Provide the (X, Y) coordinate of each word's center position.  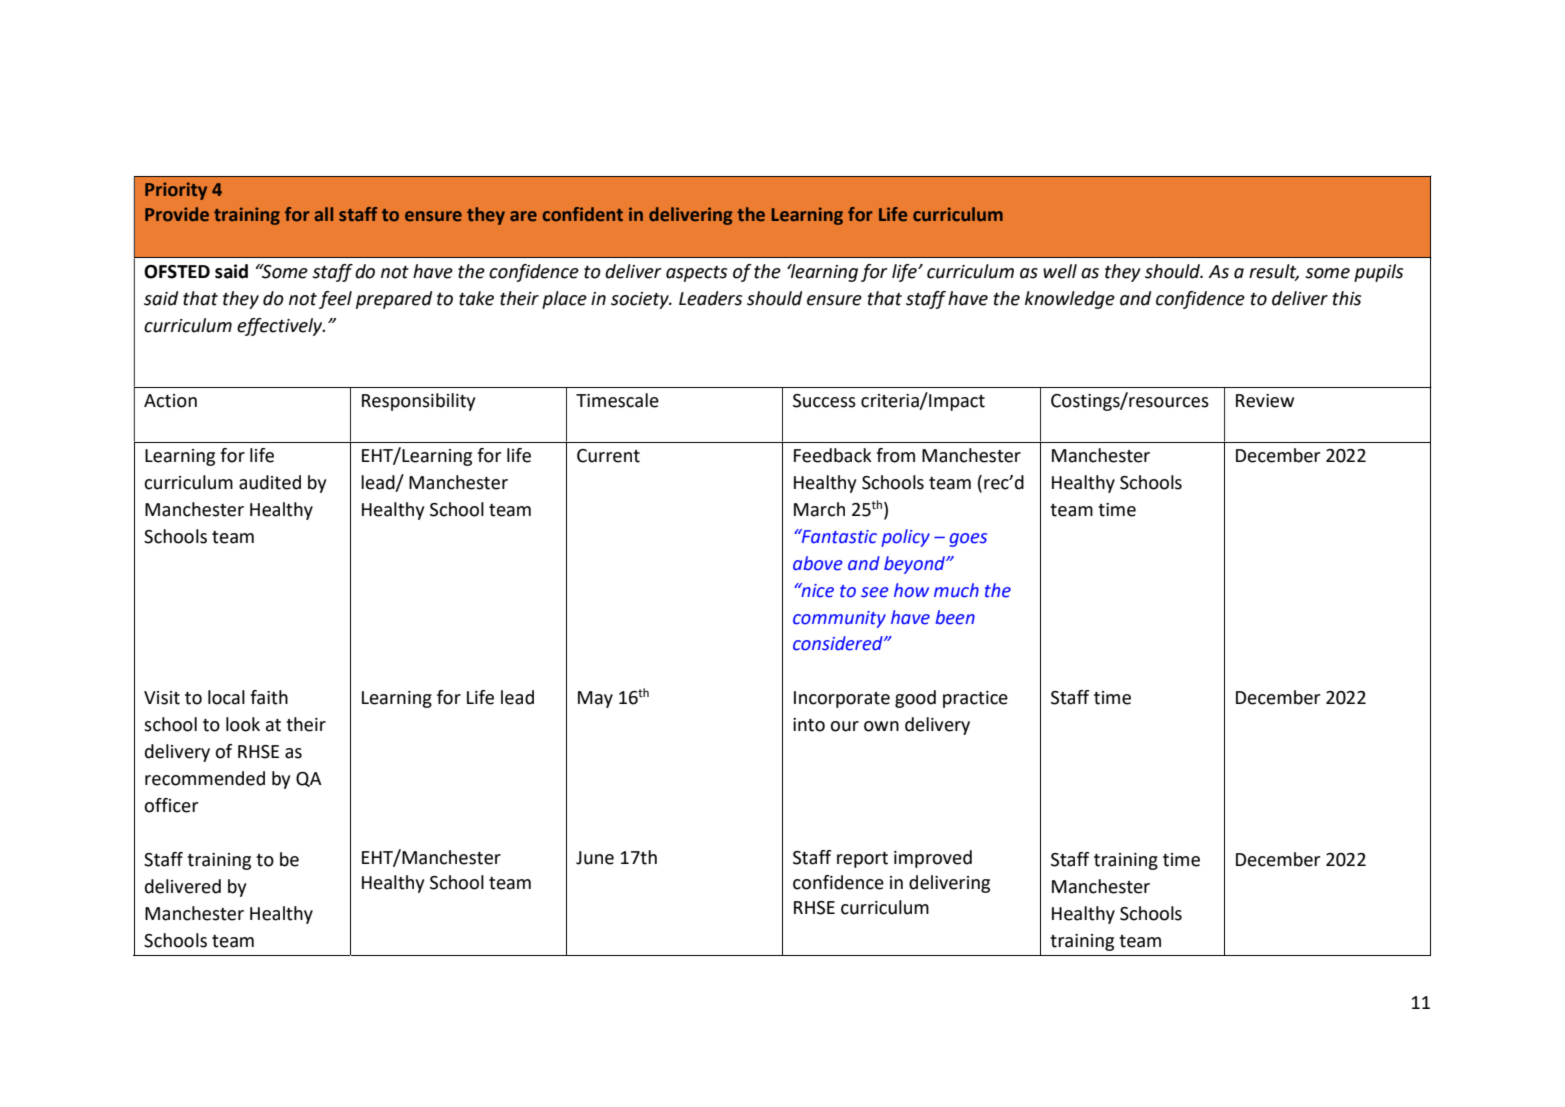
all (324, 214)
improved (933, 859)
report (862, 860)
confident (583, 214)
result (1274, 272)
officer (171, 805)
